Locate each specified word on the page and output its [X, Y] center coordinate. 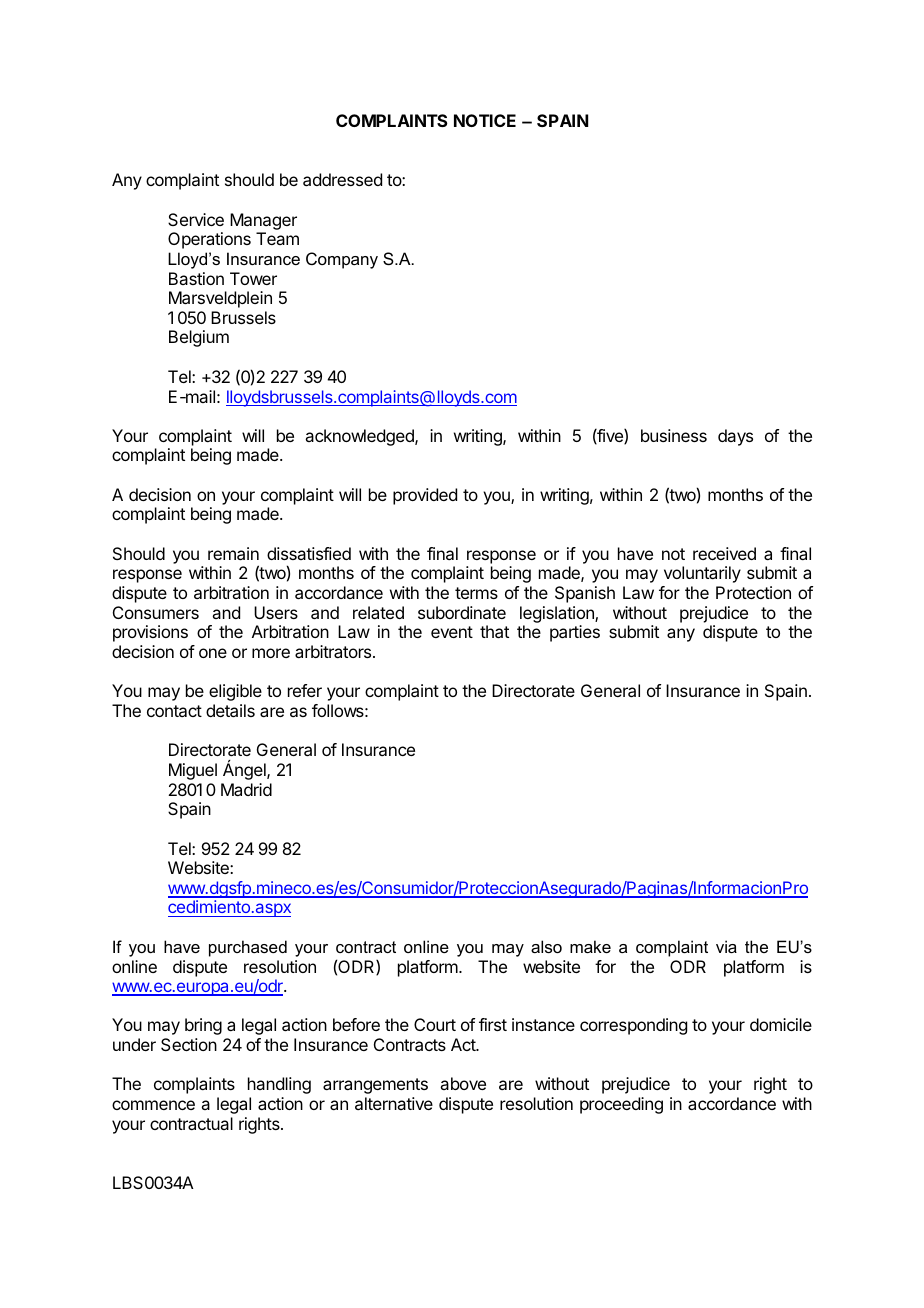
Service [196, 219]
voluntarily [702, 574]
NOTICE [485, 120]
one [213, 653]
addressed [342, 179]
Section [189, 1044]
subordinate [462, 612]
